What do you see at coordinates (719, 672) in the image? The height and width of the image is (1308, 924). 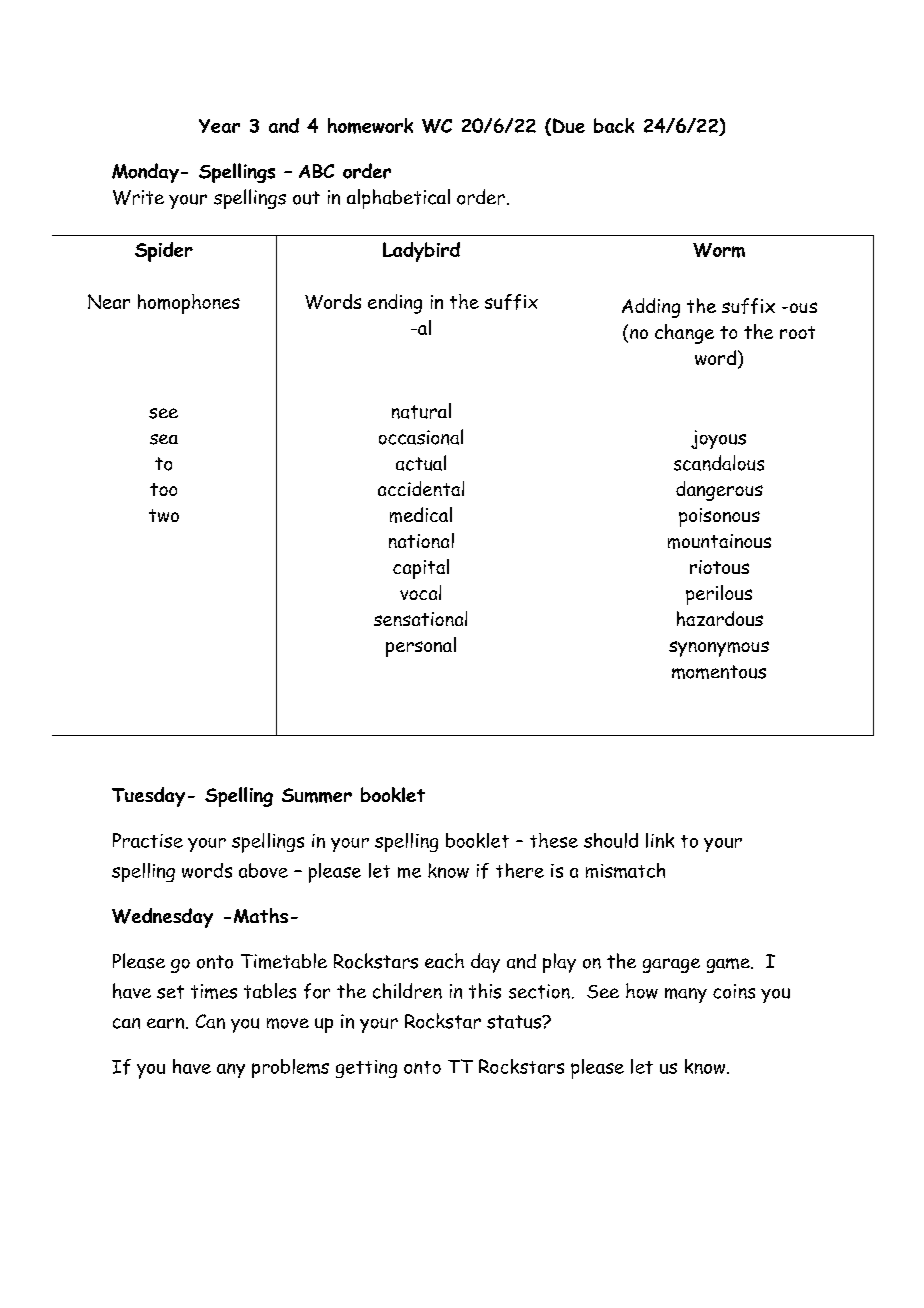 I see `momentous` at bounding box center [719, 672].
